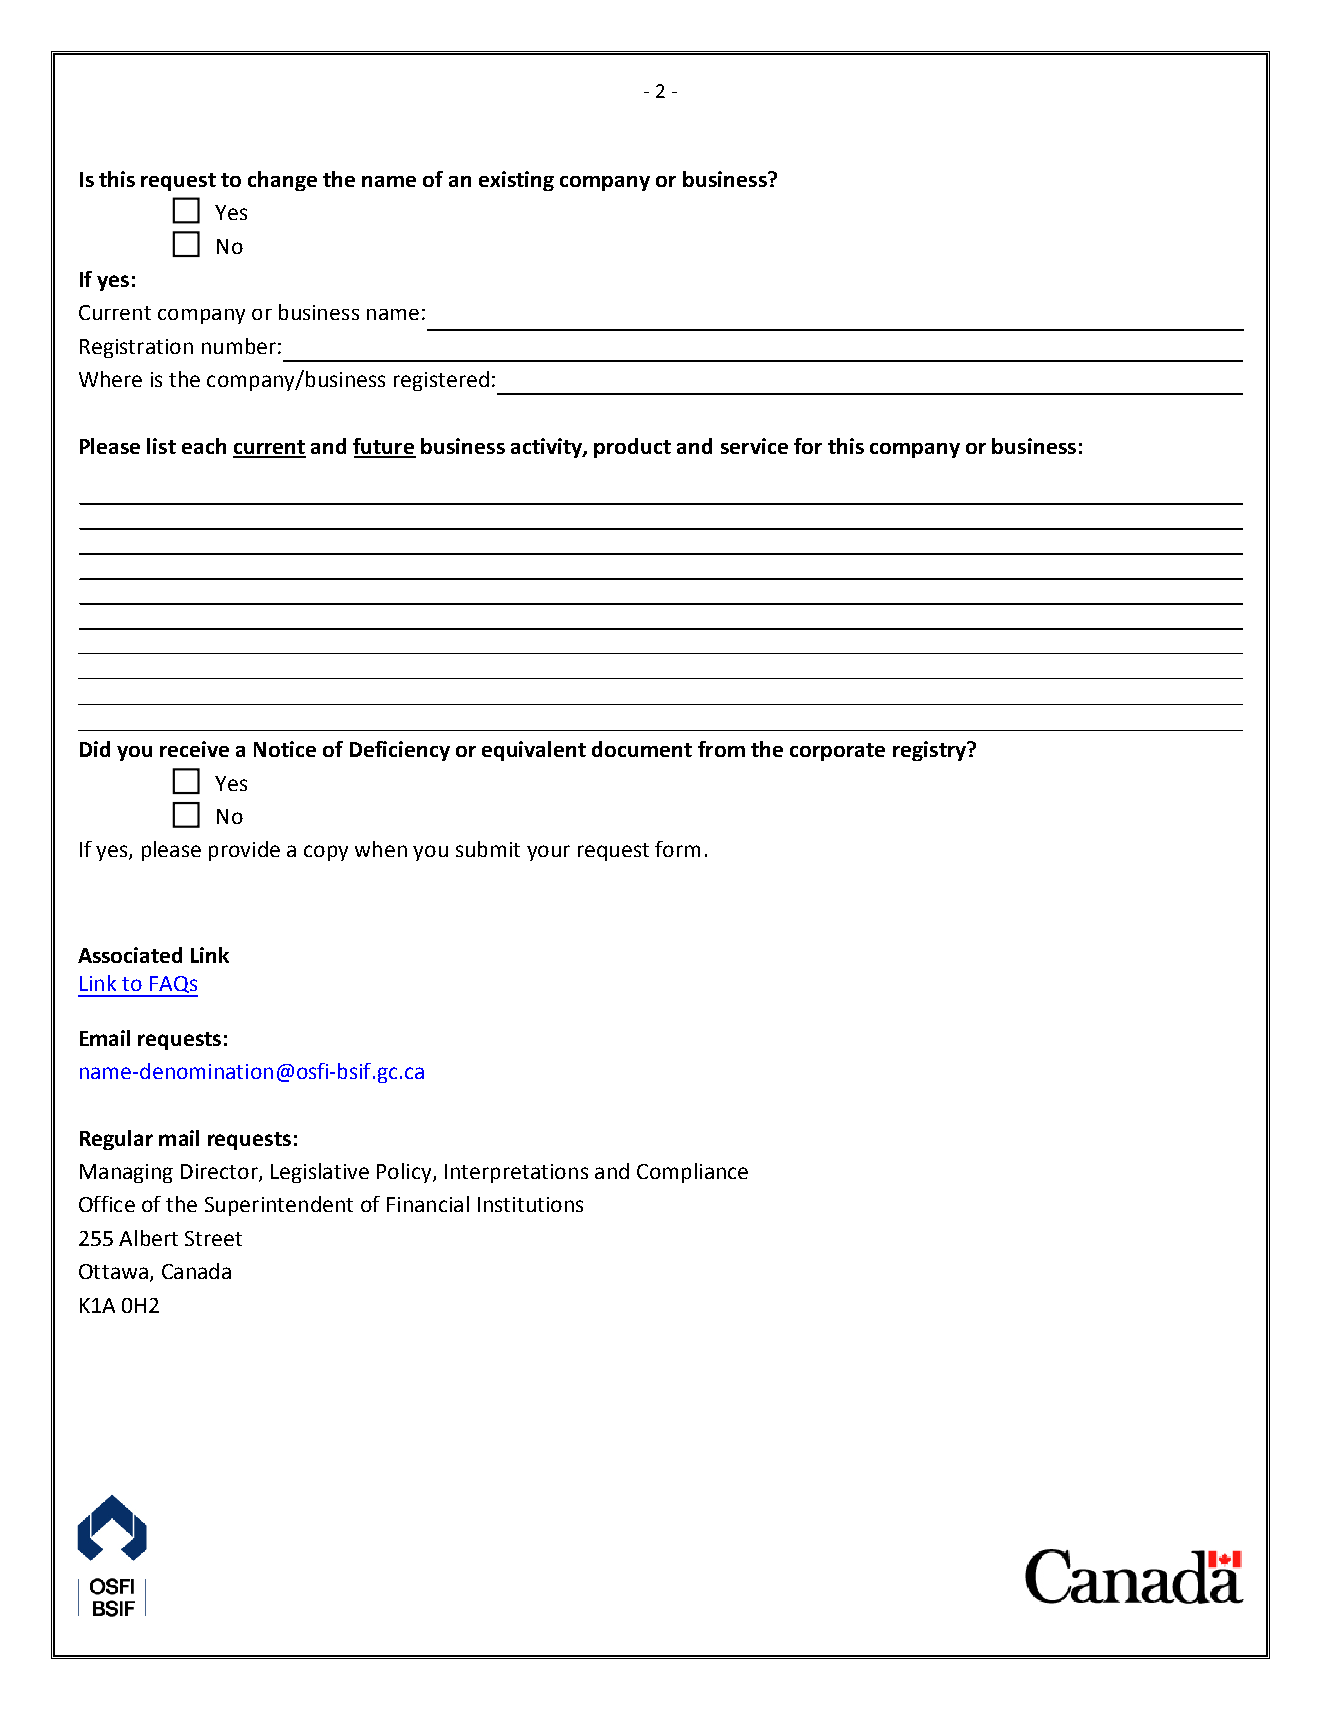  What do you see at coordinates (194, 749) in the screenshot?
I see `receive` at bounding box center [194, 749].
